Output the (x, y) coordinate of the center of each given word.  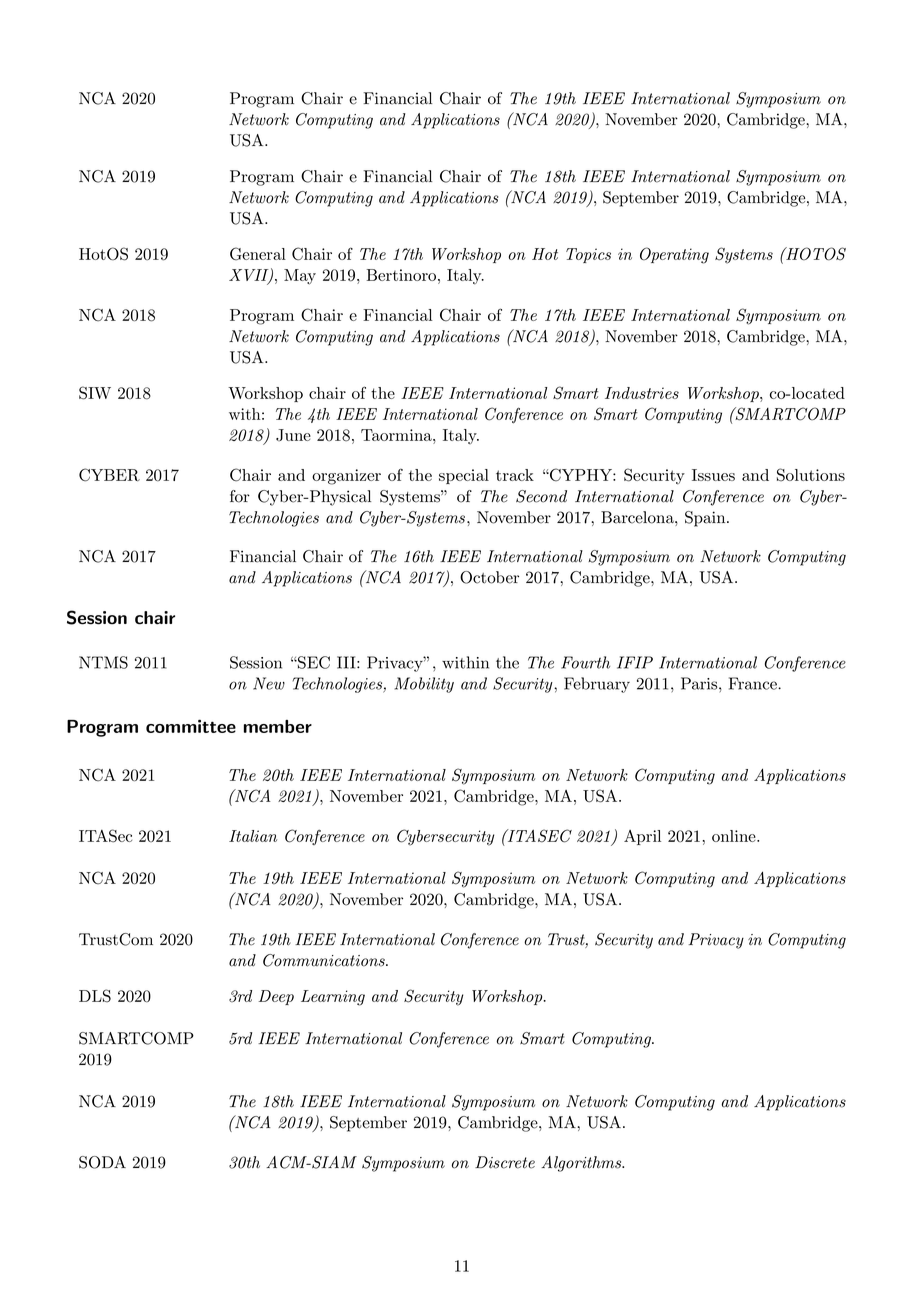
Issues (713, 475)
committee (191, 726)
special (464, 476)
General (258, 254)
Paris (700, 683)
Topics (588, 255)
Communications (325, 960)
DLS (95, 996)
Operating (674, 255)
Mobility (424, 685)
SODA (102, 1162)
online (735, 836)
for (240, 496)
